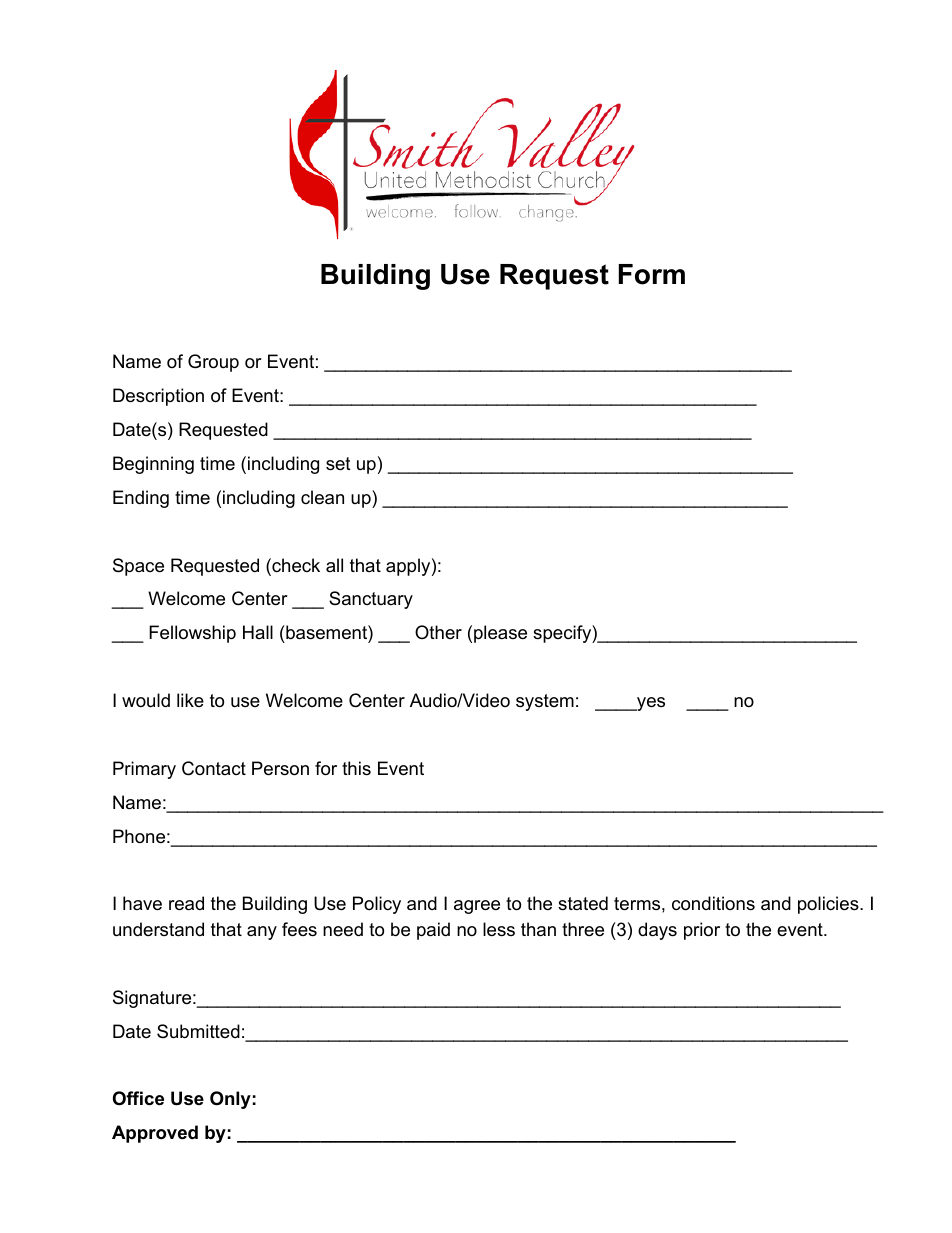 The image size is (952, 1233). What do you see at coordinates (702, 931) in the document?
I see `prior` at bounding box center [702, 931].
